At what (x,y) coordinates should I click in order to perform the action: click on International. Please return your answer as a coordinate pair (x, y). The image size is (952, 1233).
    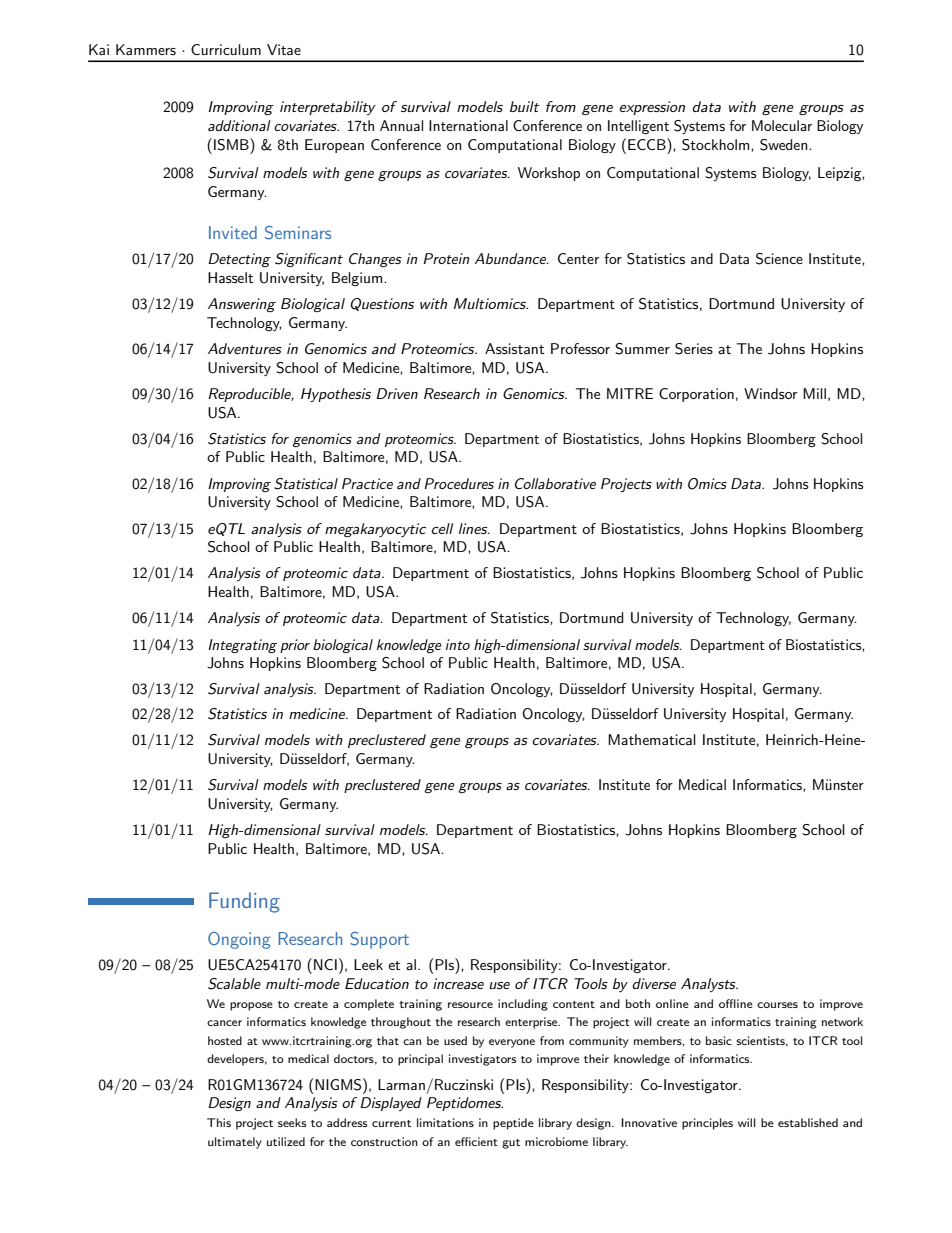
    Looking at the image, I should click on (468, 125).
